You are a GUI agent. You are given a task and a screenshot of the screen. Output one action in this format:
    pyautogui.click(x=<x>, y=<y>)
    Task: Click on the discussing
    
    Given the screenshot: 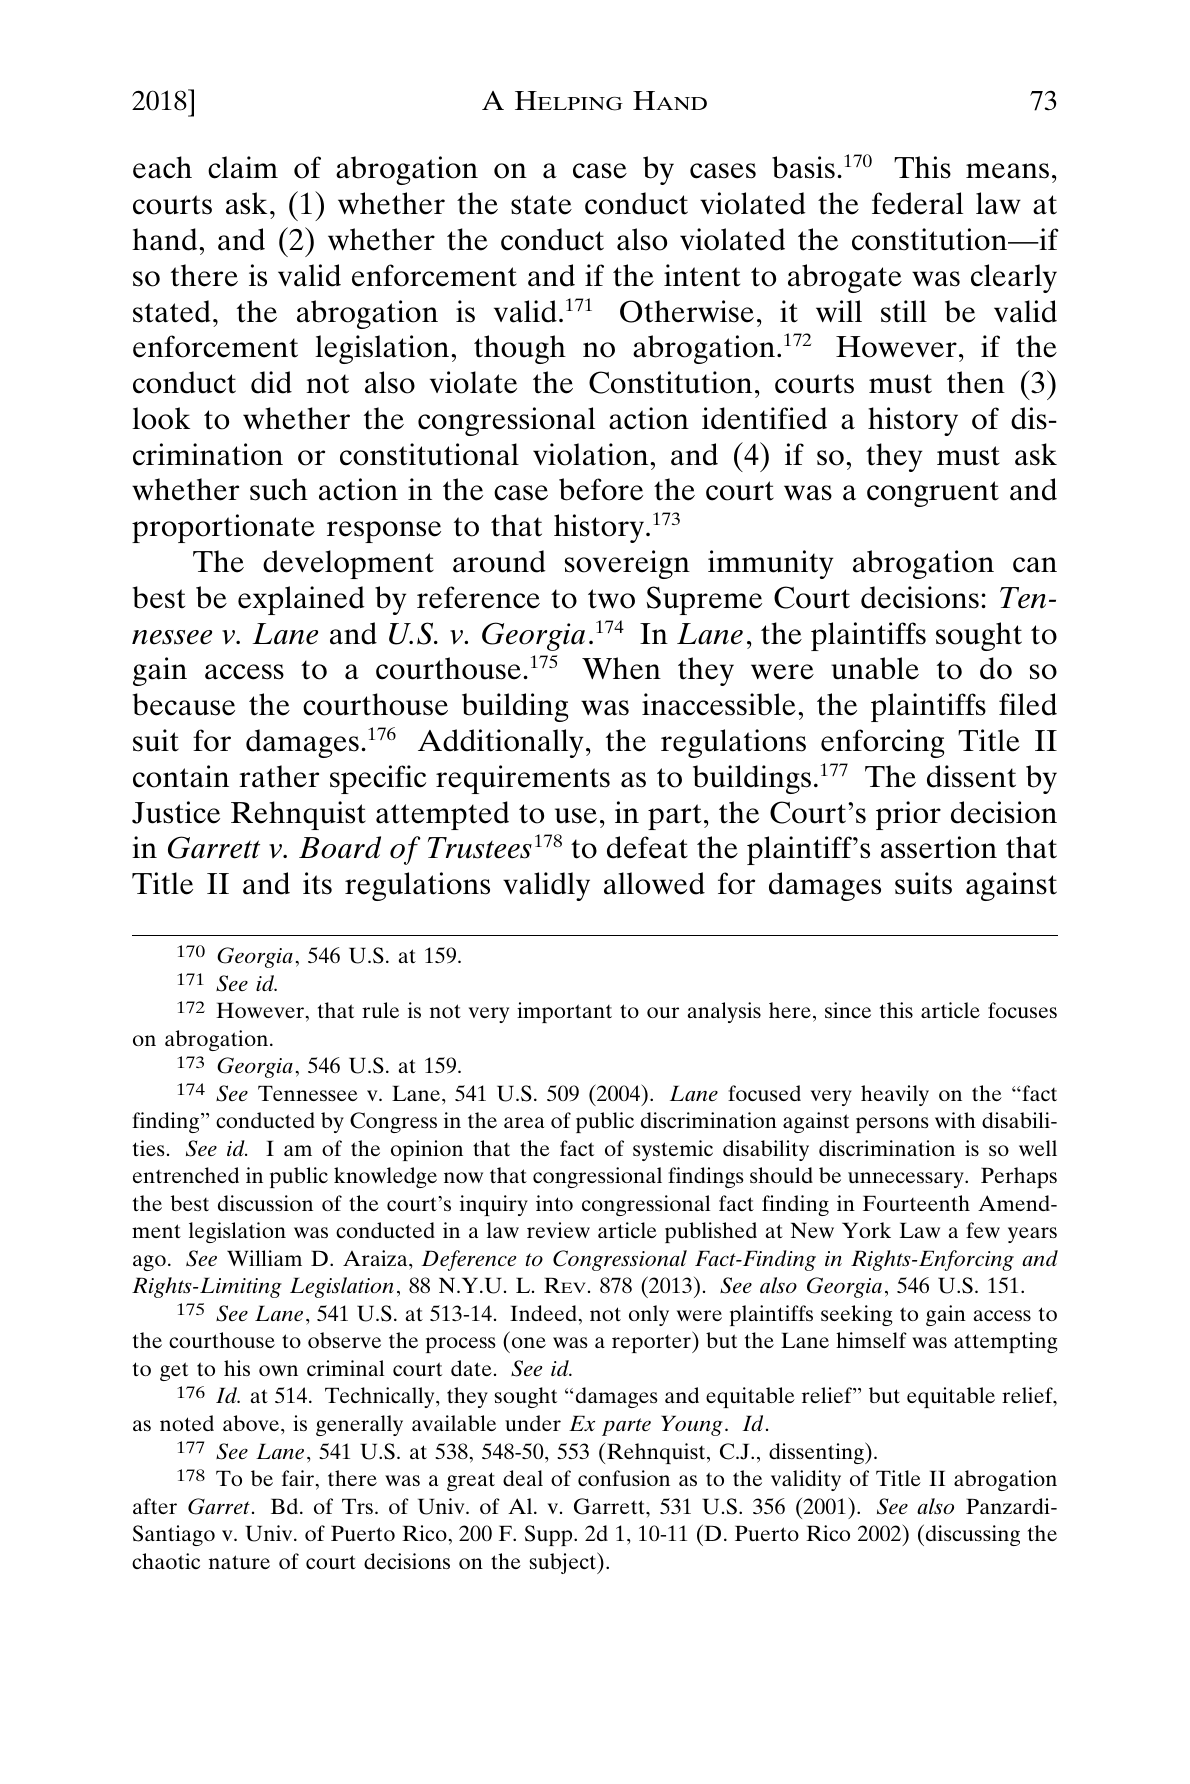 What is the action you would take?
    pyautogui.click(x=973, y=1535)
